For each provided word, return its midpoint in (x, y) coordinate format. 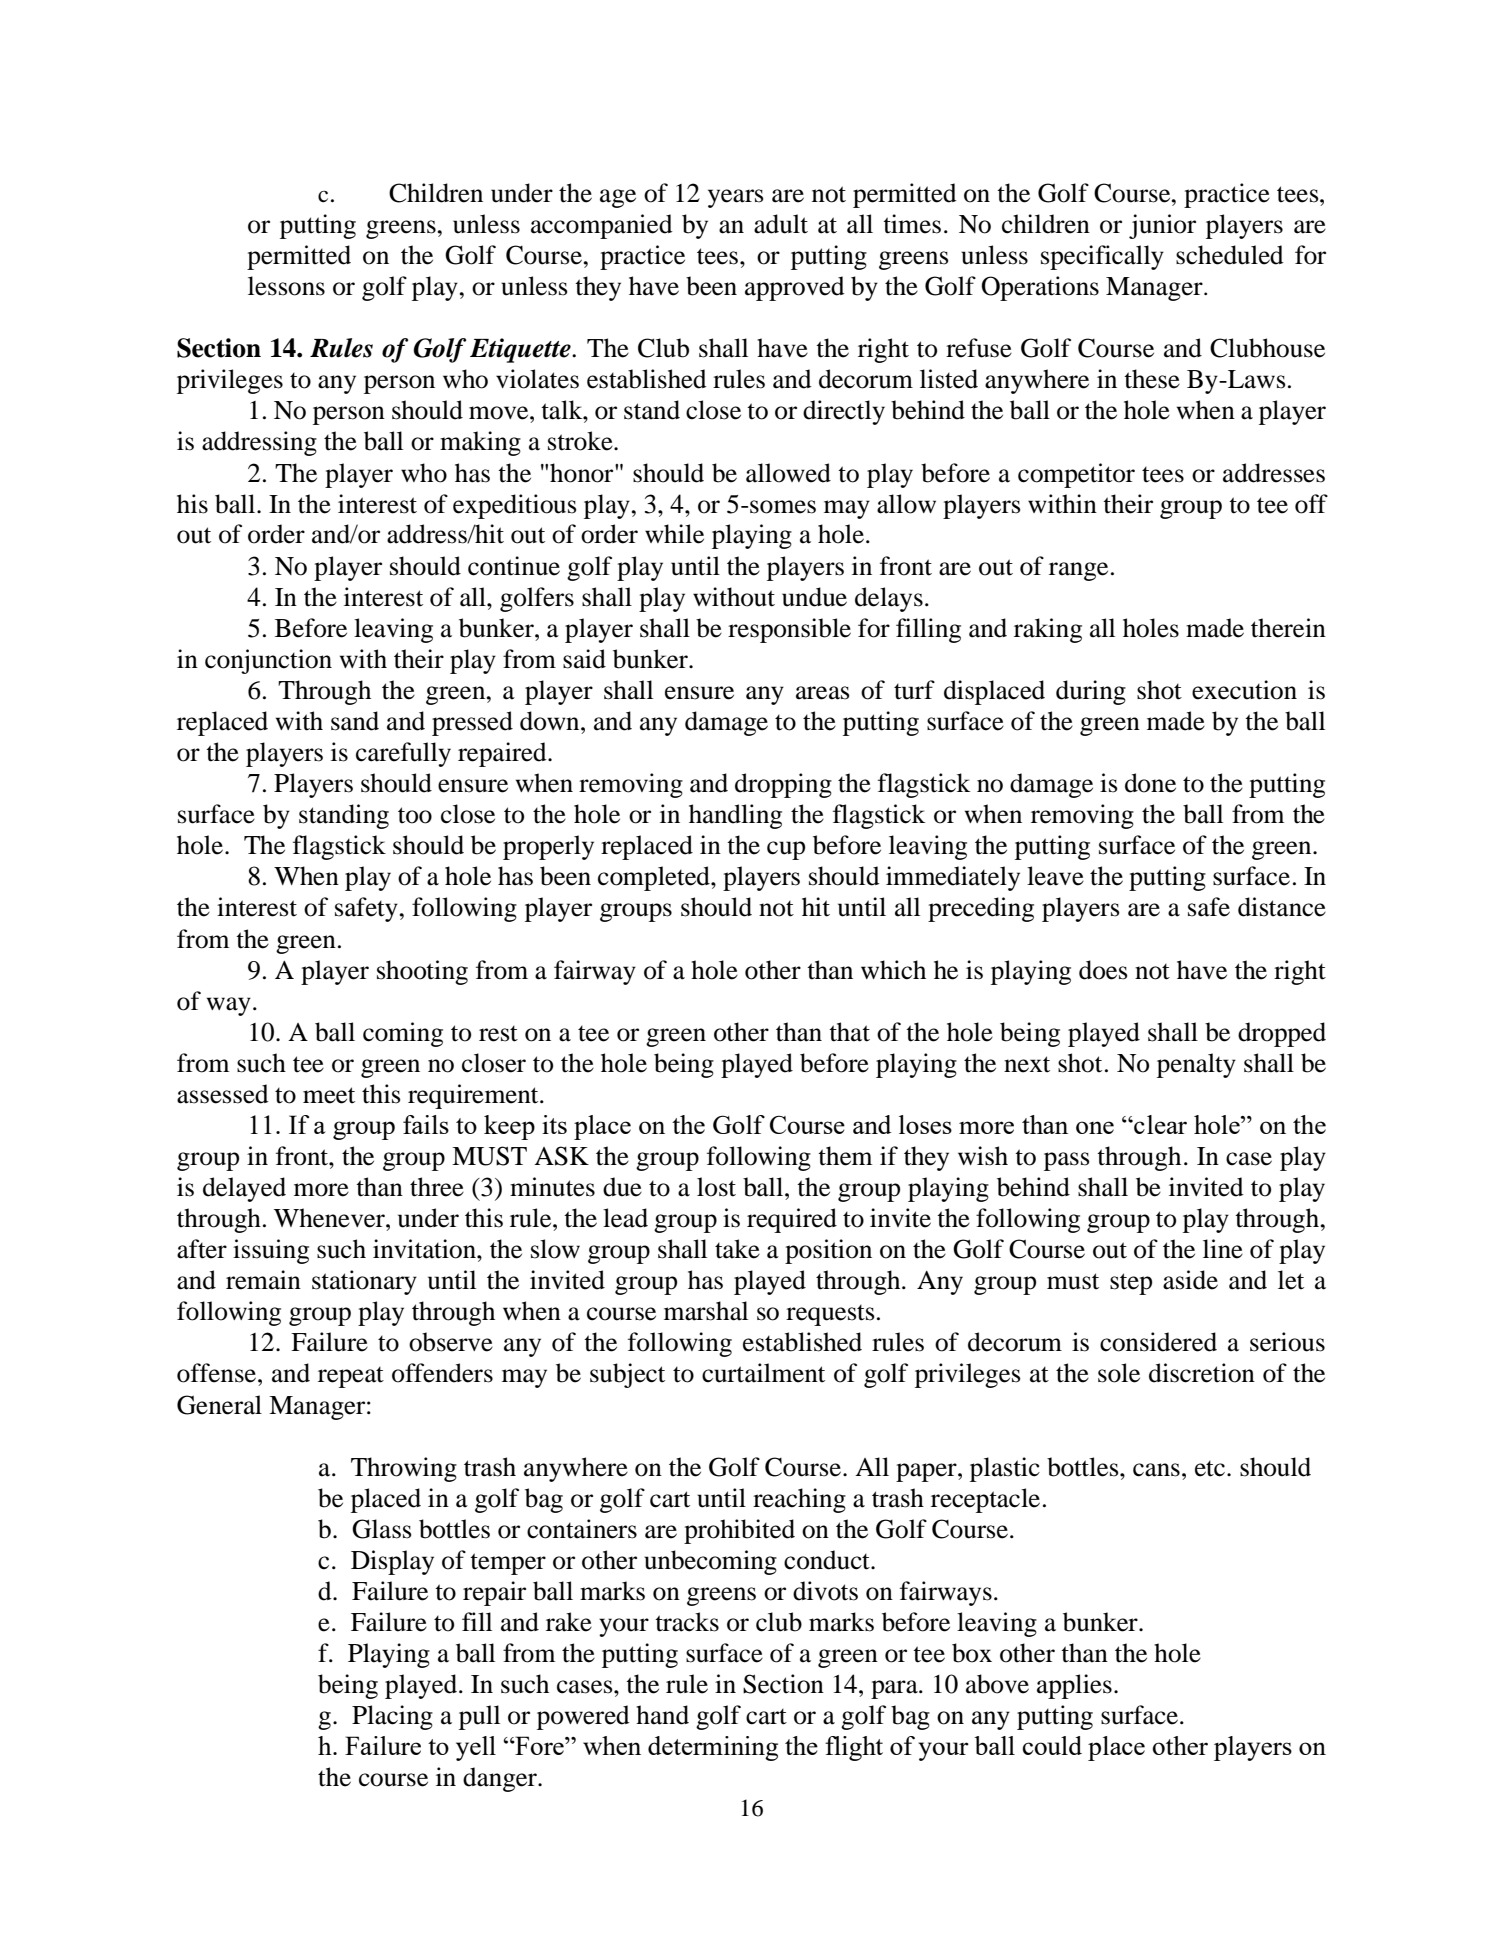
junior (1162, 226)
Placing (392, 1717)
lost (716, 1187)
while (674, 534)
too (415, 815)
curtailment (763, 1373)
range (1078, 571)
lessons (286, 286)
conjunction (268, 661)
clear (1159, 1124)
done (1150, 783)
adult (781, 224)
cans (1156, 1470)
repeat (351, 1377)
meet (329, 1095)
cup (786, 850)
